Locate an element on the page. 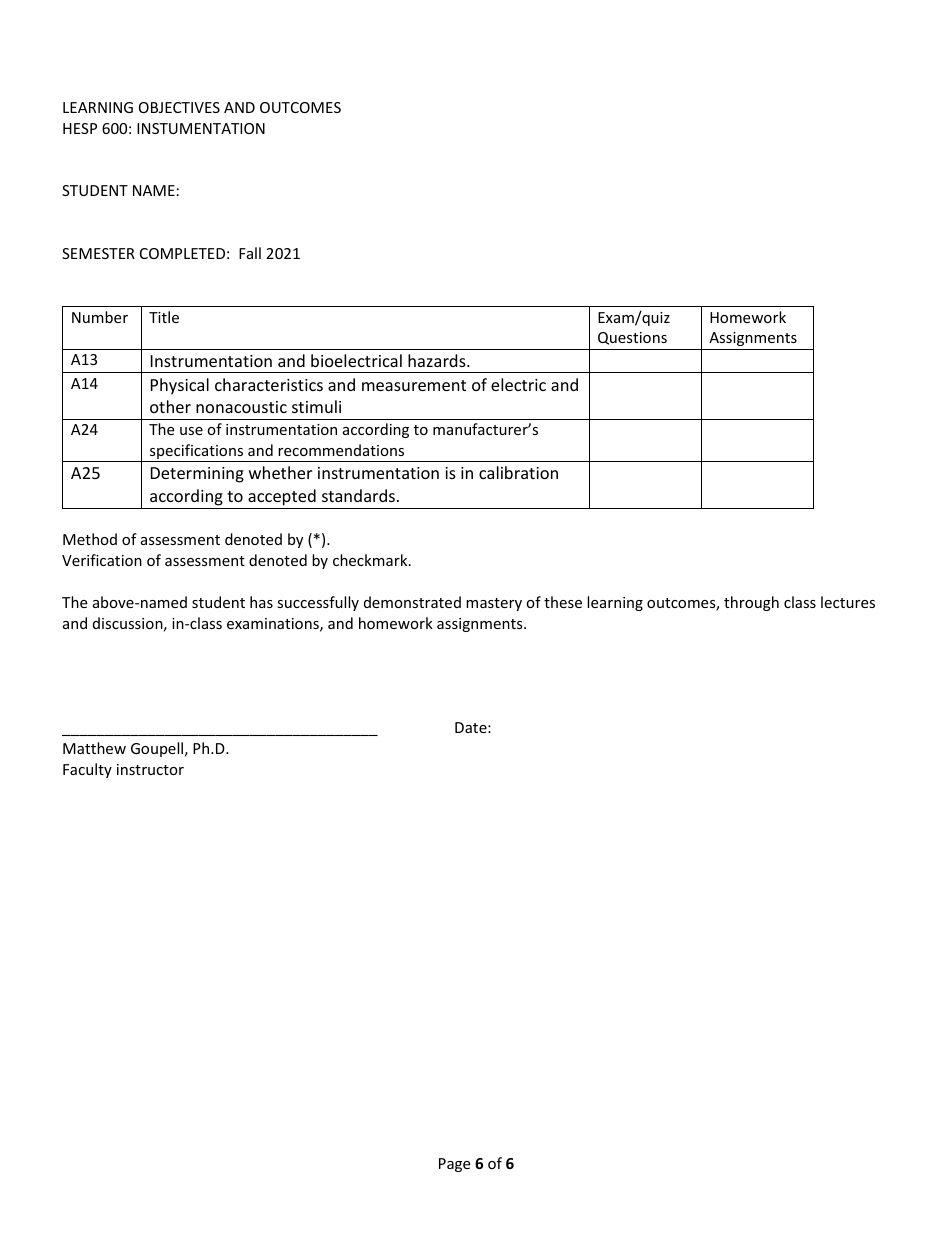 Image resolution: width=952 pixels, height=1233 pixels. Questions is located at coordinates (632, 338).
